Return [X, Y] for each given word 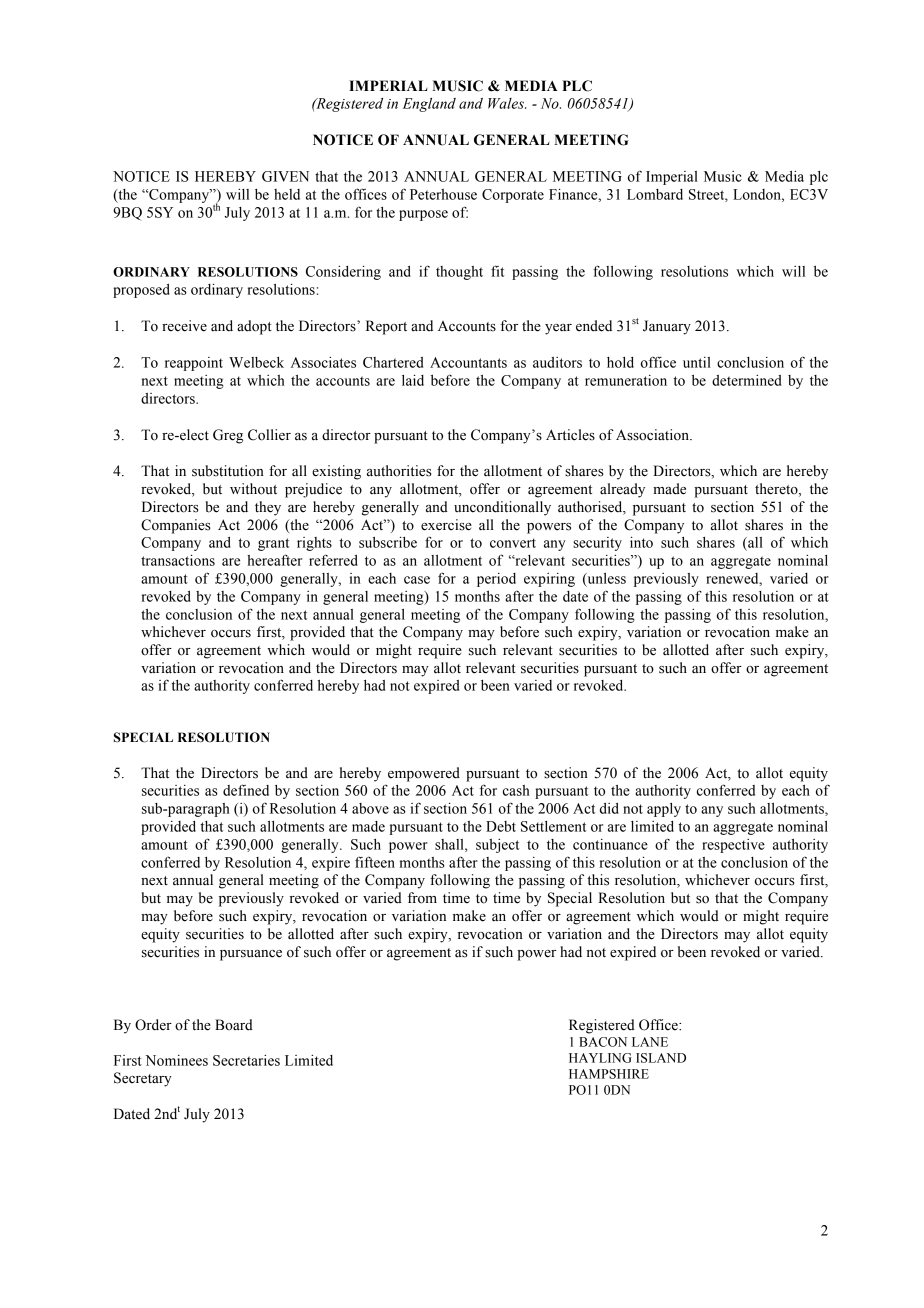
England [429, 105]
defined [246, 790]
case [417, 580]
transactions [178, 560]
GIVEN [285, 176]
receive [184, 326]
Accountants [468, 362]
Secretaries [246, 1060]
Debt [501, 826]
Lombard [655, 194]
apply [664, 810]
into [641, 542]
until [697, 362]
